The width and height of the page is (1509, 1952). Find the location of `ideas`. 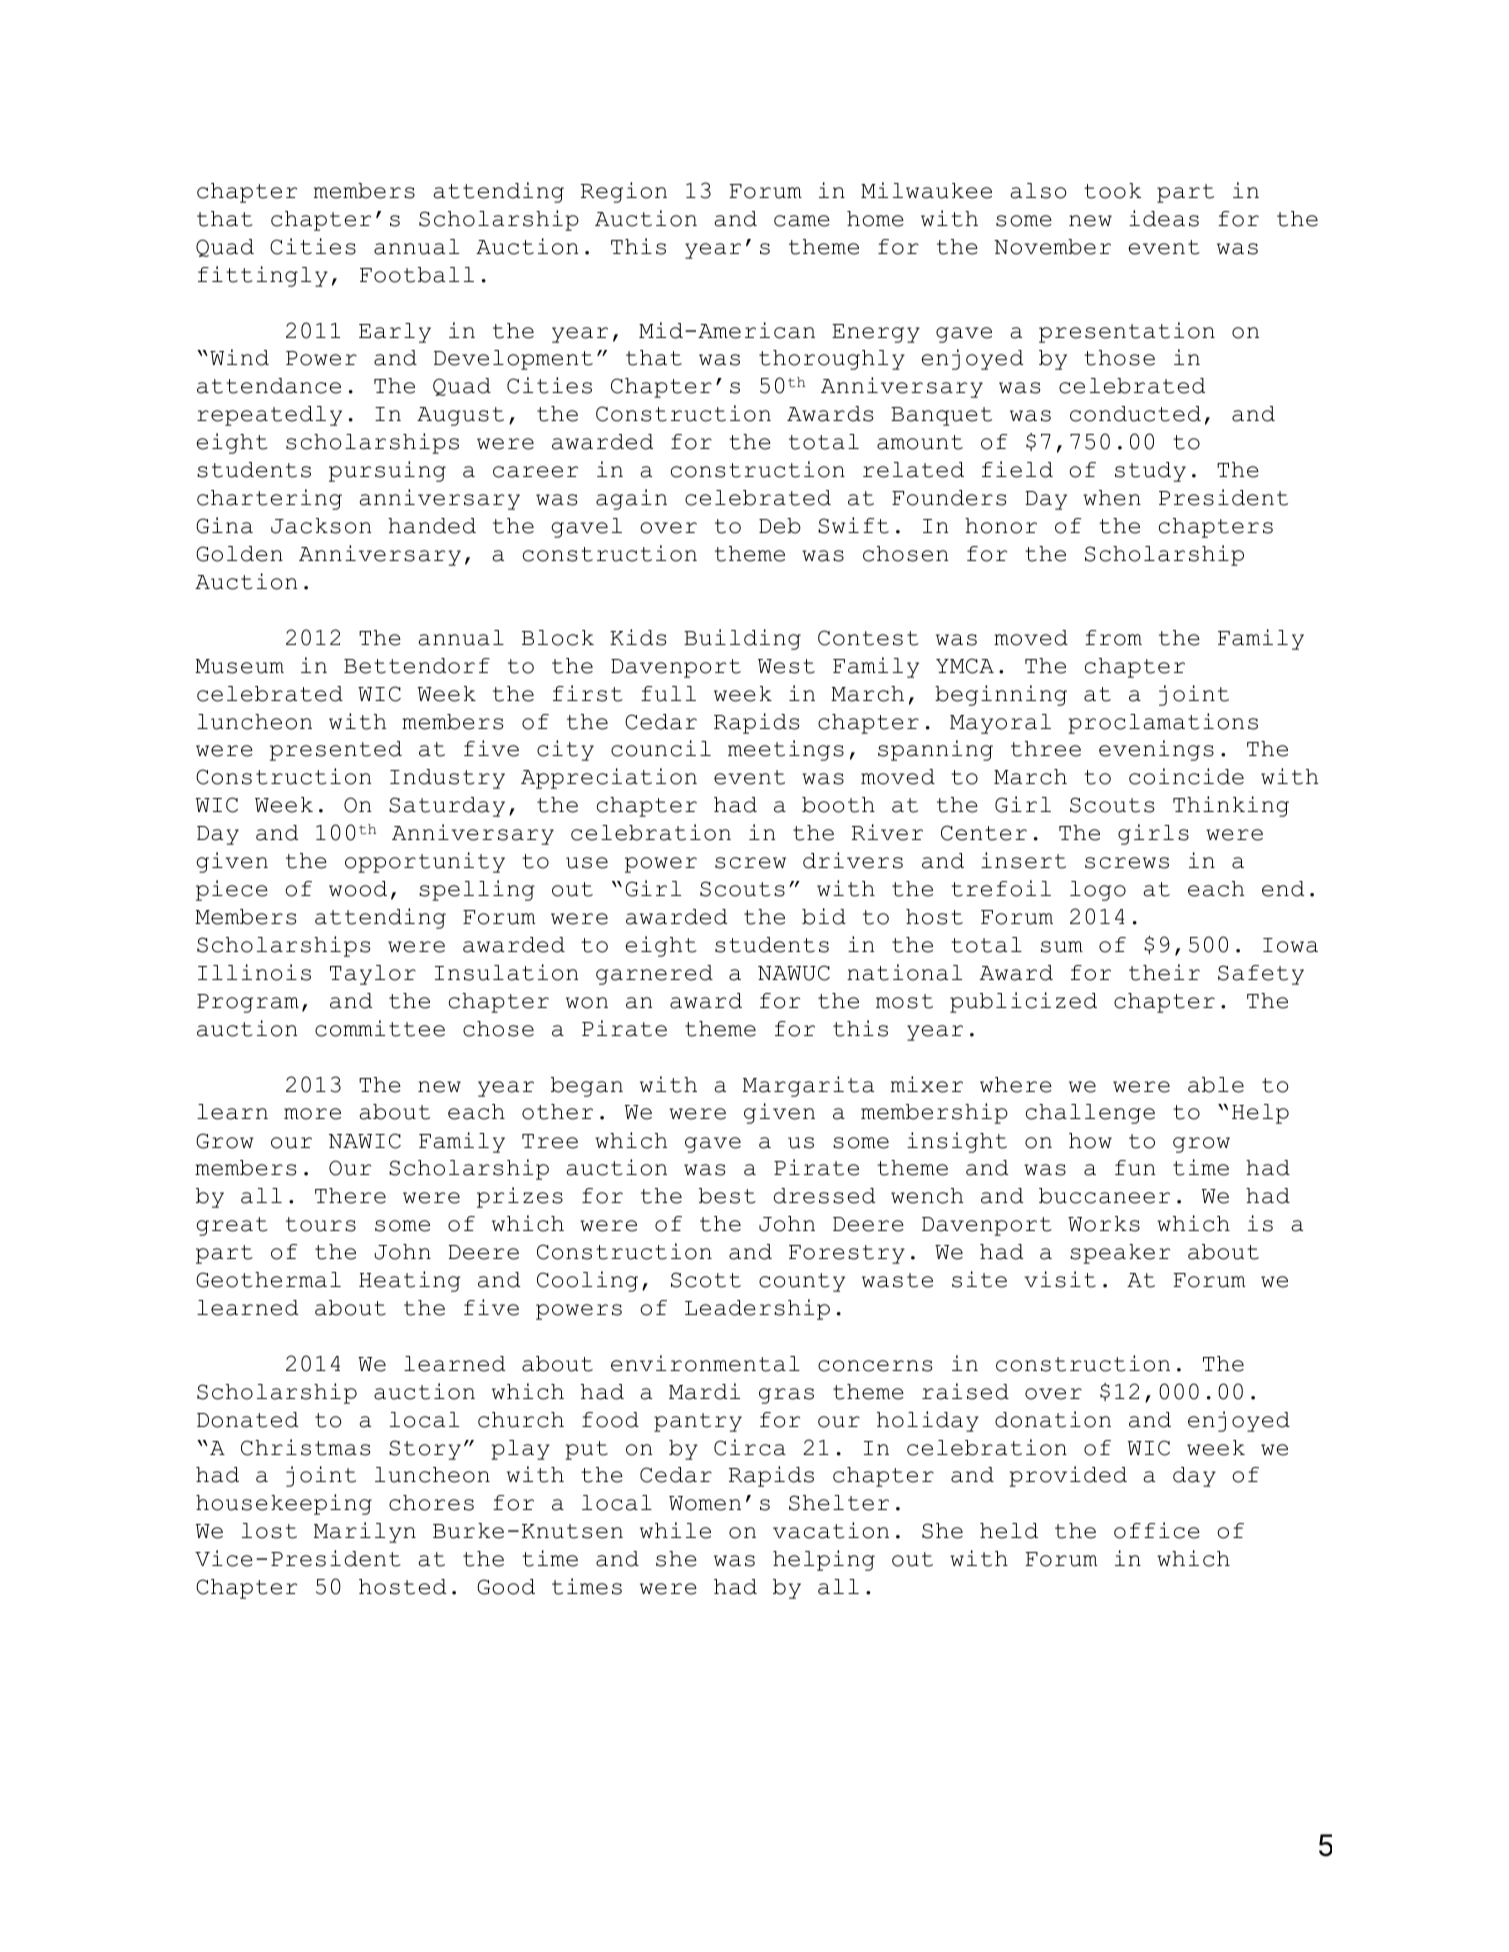

ideas is located at coordinates (1164, 218).
